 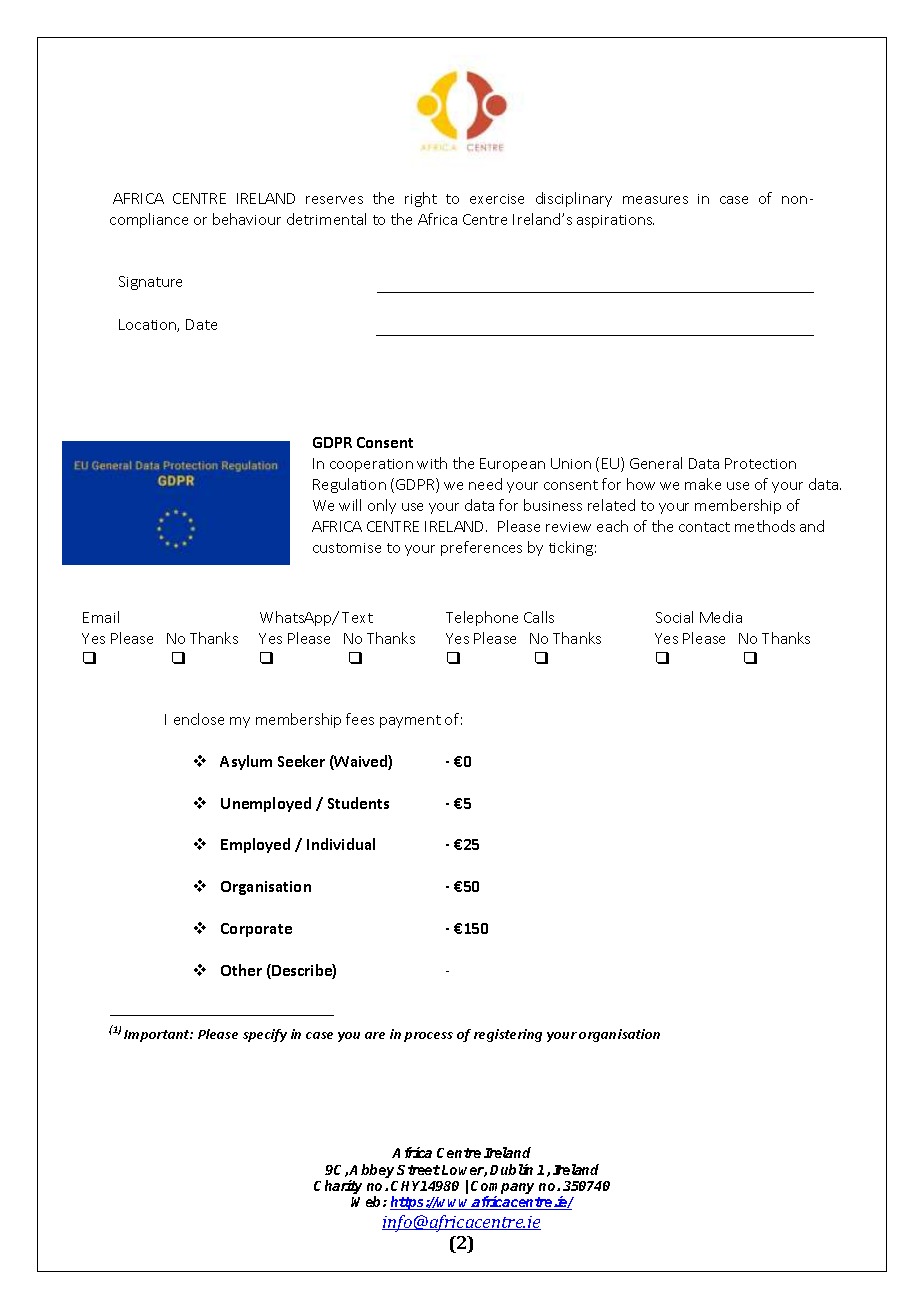 I want to click on Charity, so click(x=338, y=1187).
